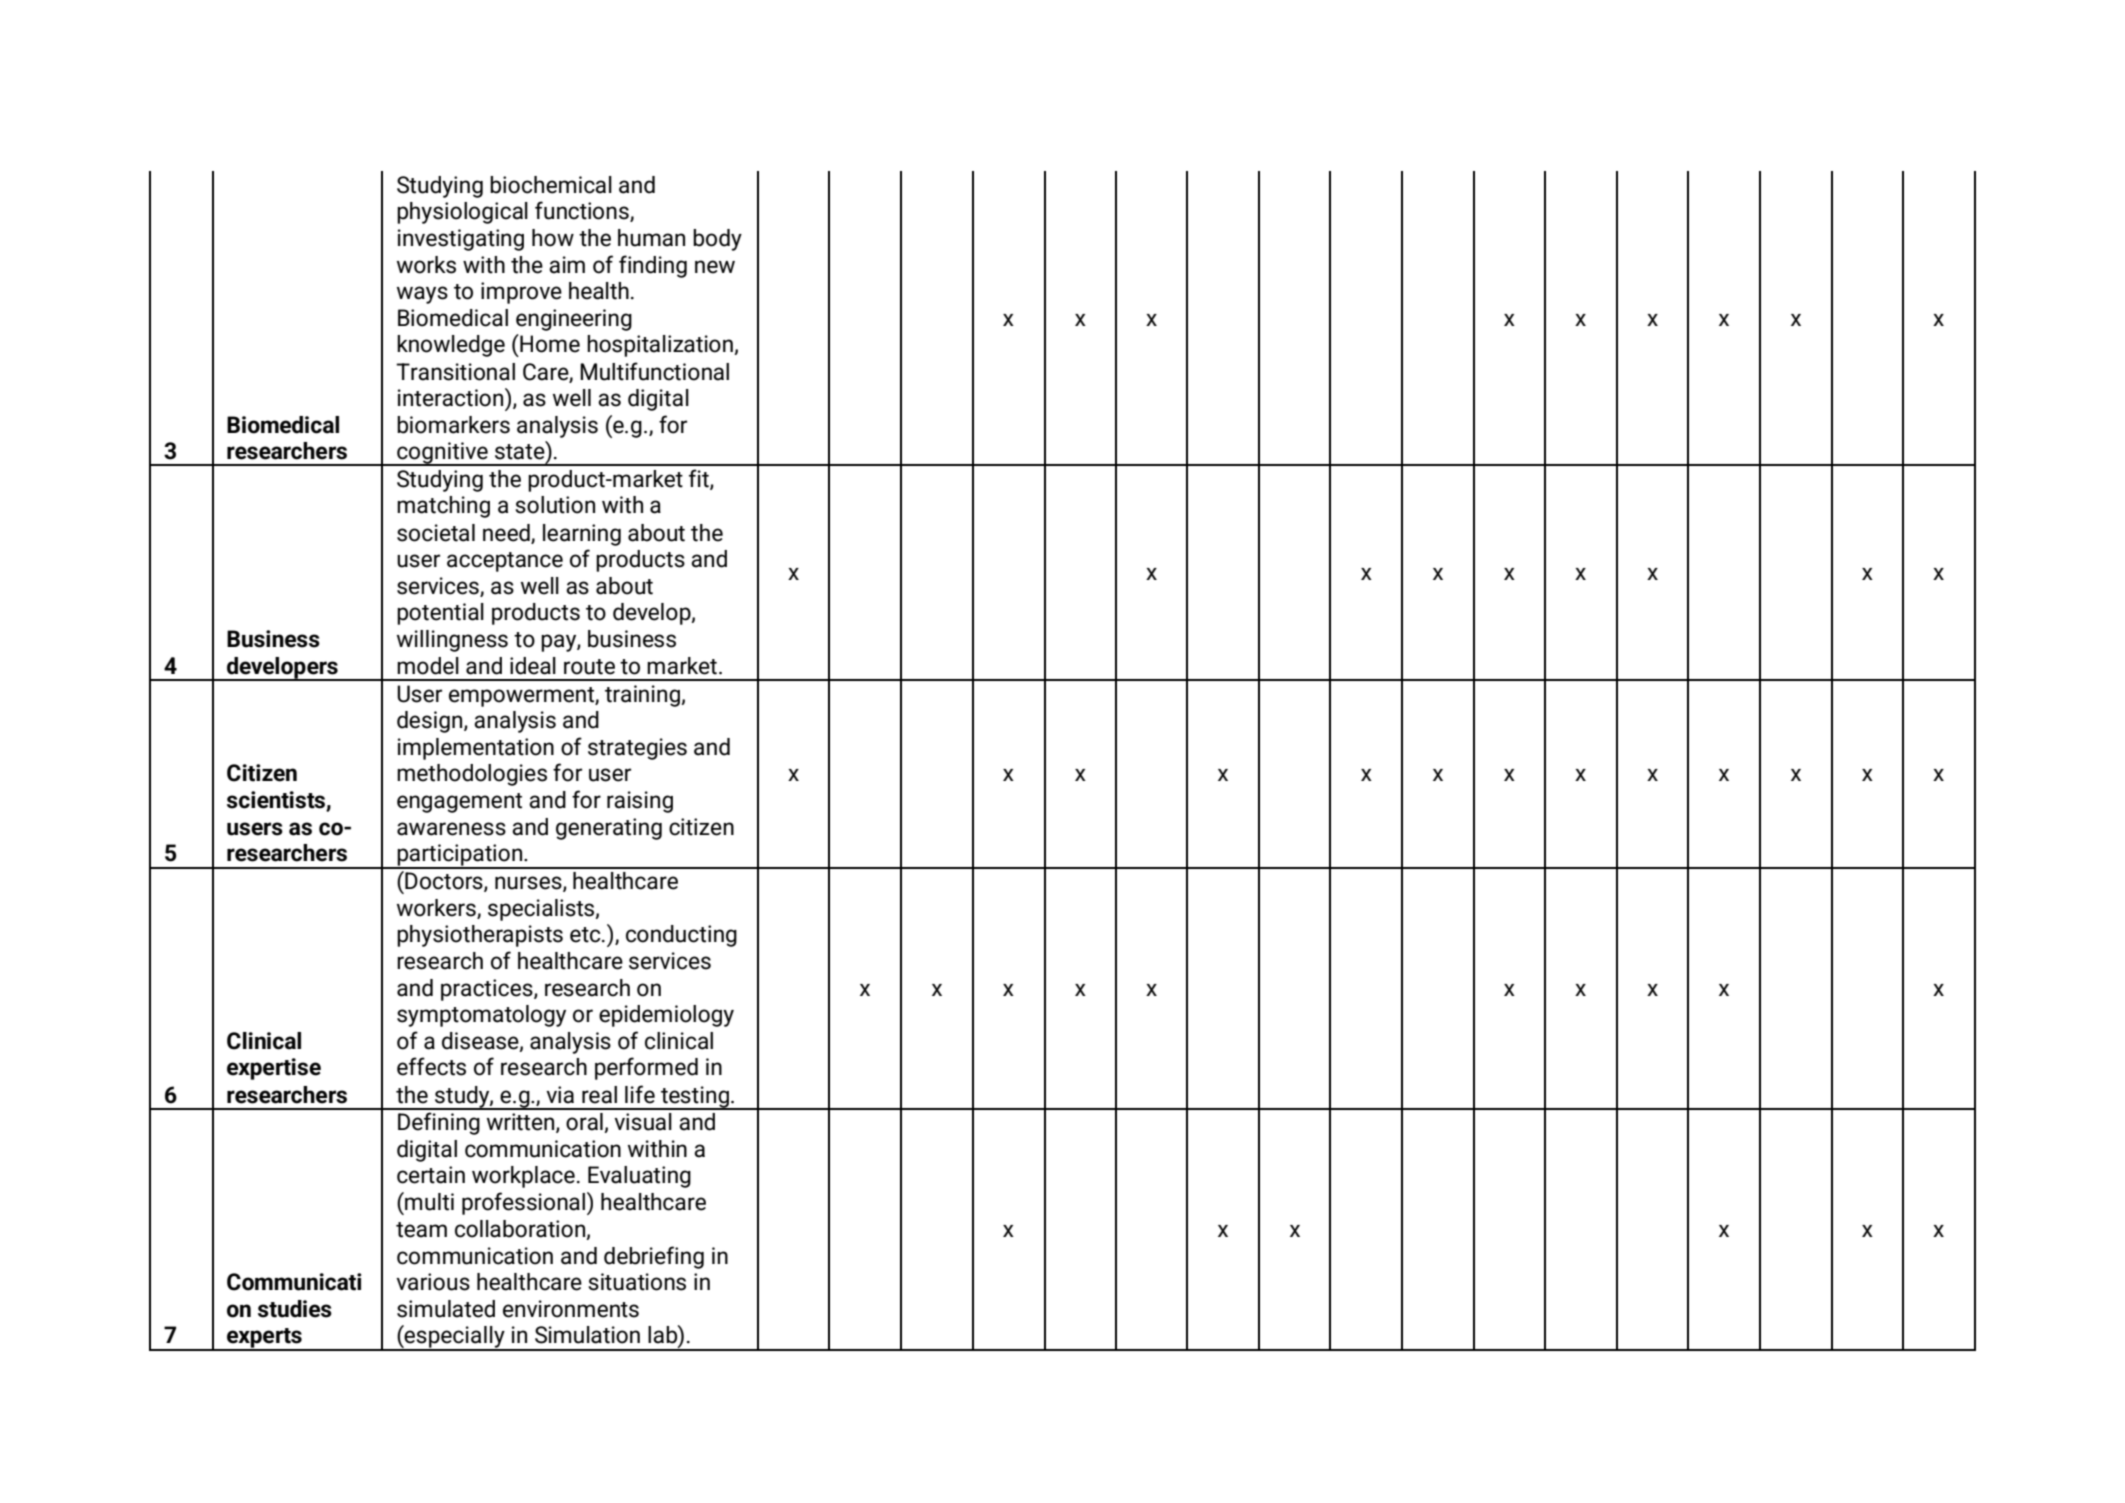 The width and height of the screenshot is (2125, 1503). I want to click on fit, so click(700, 479).
